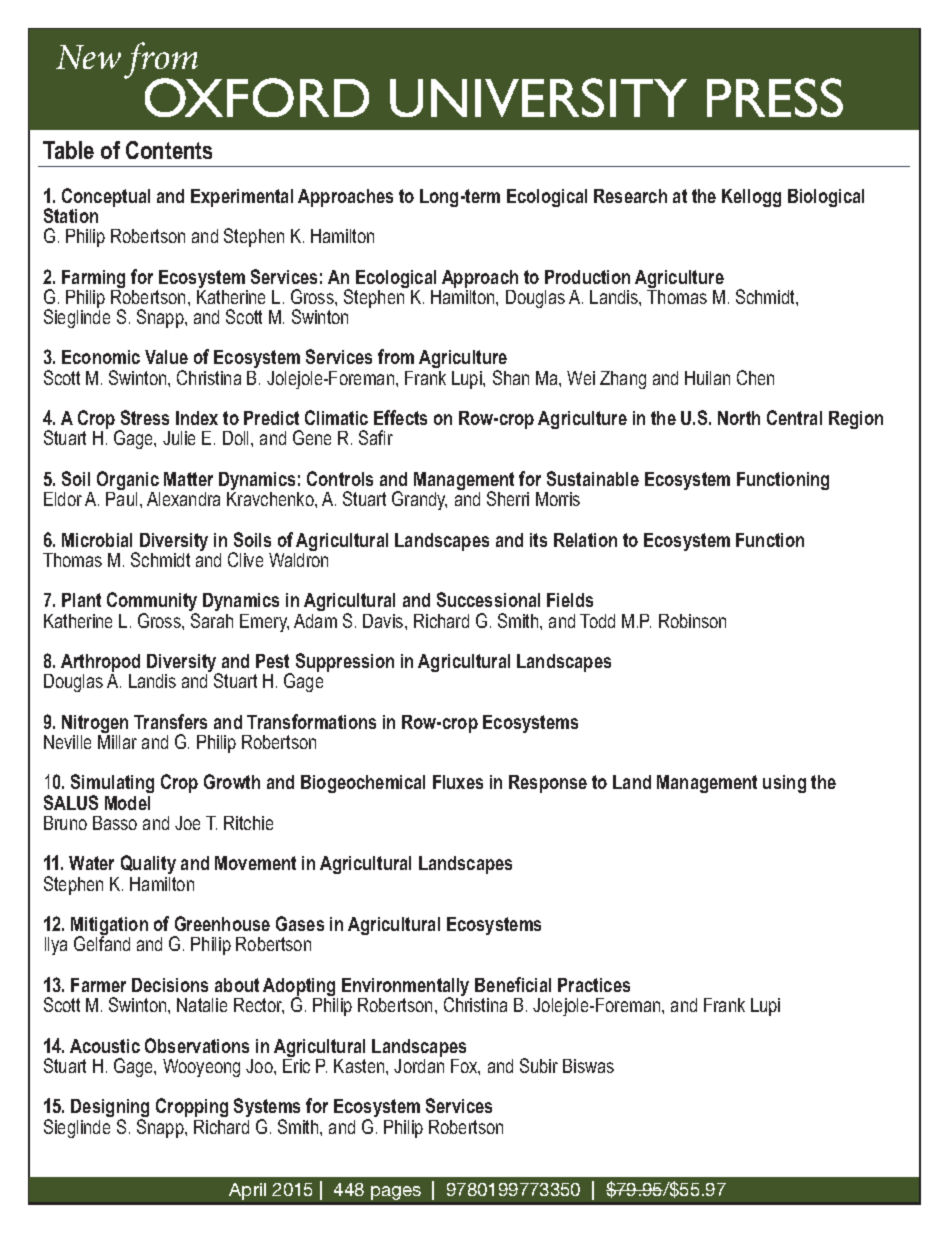  Describe the element at coordinates (692, 621) in the screenshot. I see `Robinson` at that location.
